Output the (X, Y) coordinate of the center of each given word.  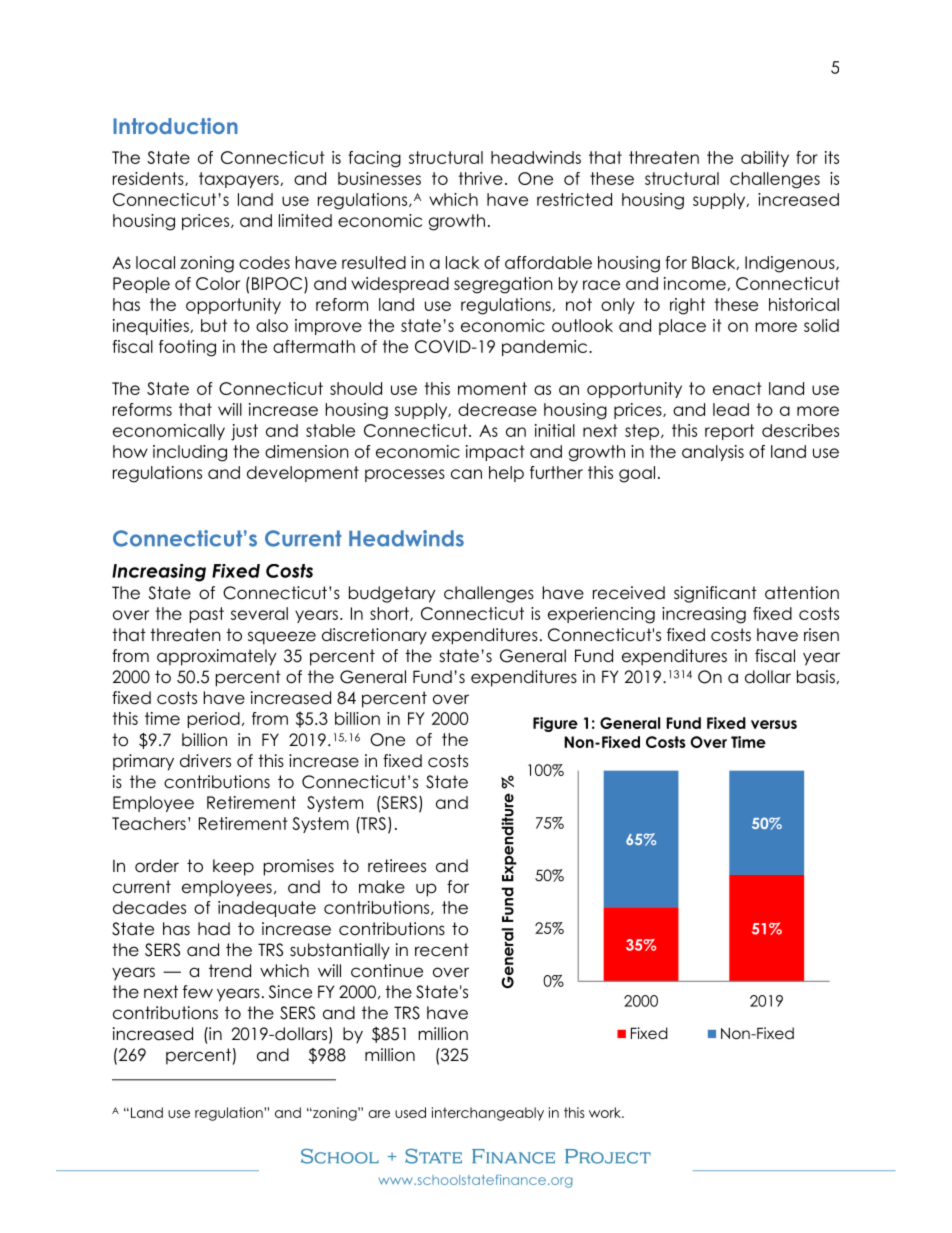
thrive (481, 178)
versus (774, 724)
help (506, 474)
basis (817, 677)
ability (765, 159)
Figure (555, 724)
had (214, 929)
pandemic (546, 348)
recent (442, 950)
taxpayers (240, 180)
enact (737, 388)
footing (187, 348)
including (190, 453)
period (214, 720)
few (198, 992)
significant (715, 594)
